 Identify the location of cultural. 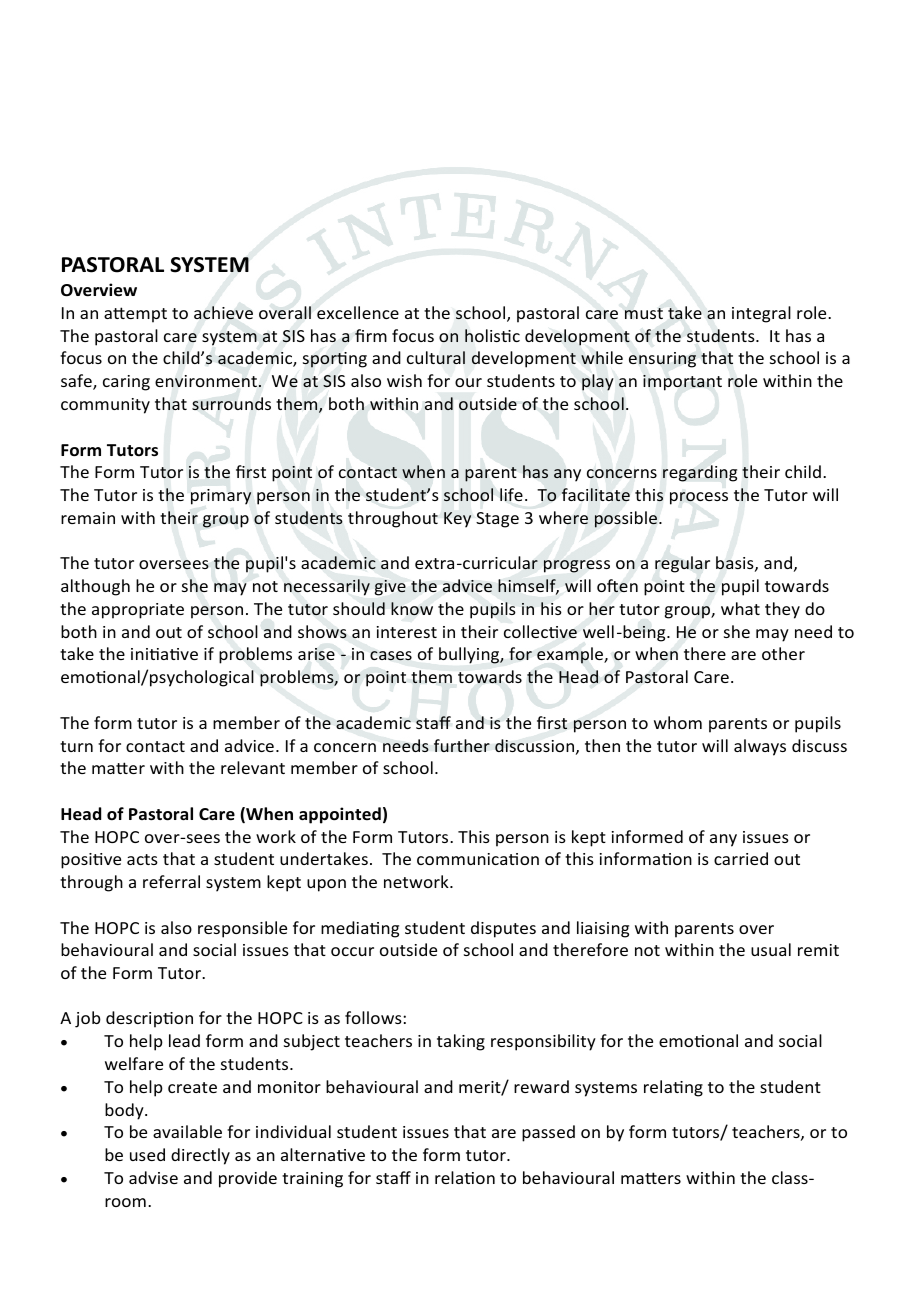
(436, 357).
